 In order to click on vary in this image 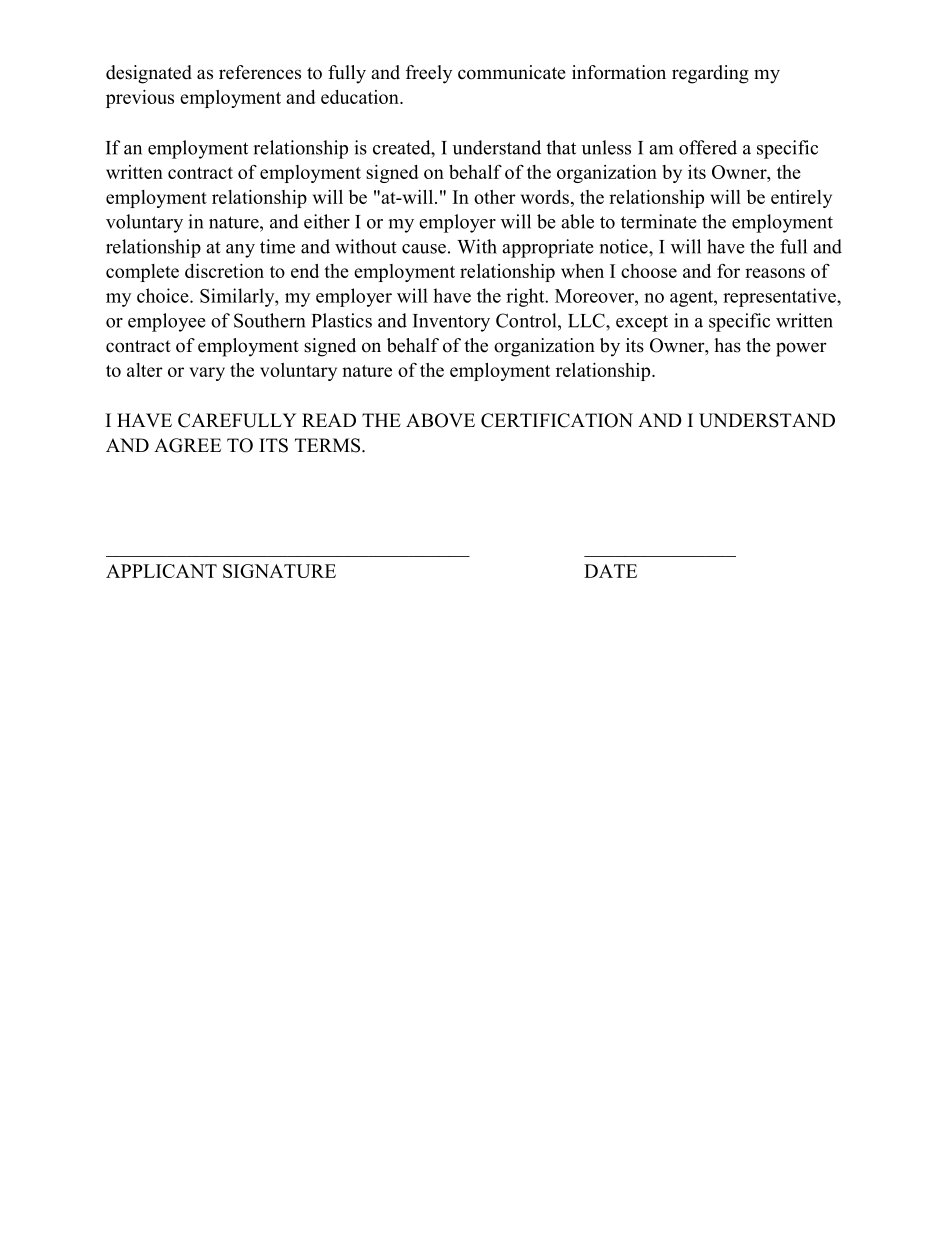, I will do `click(207, 374)`.
